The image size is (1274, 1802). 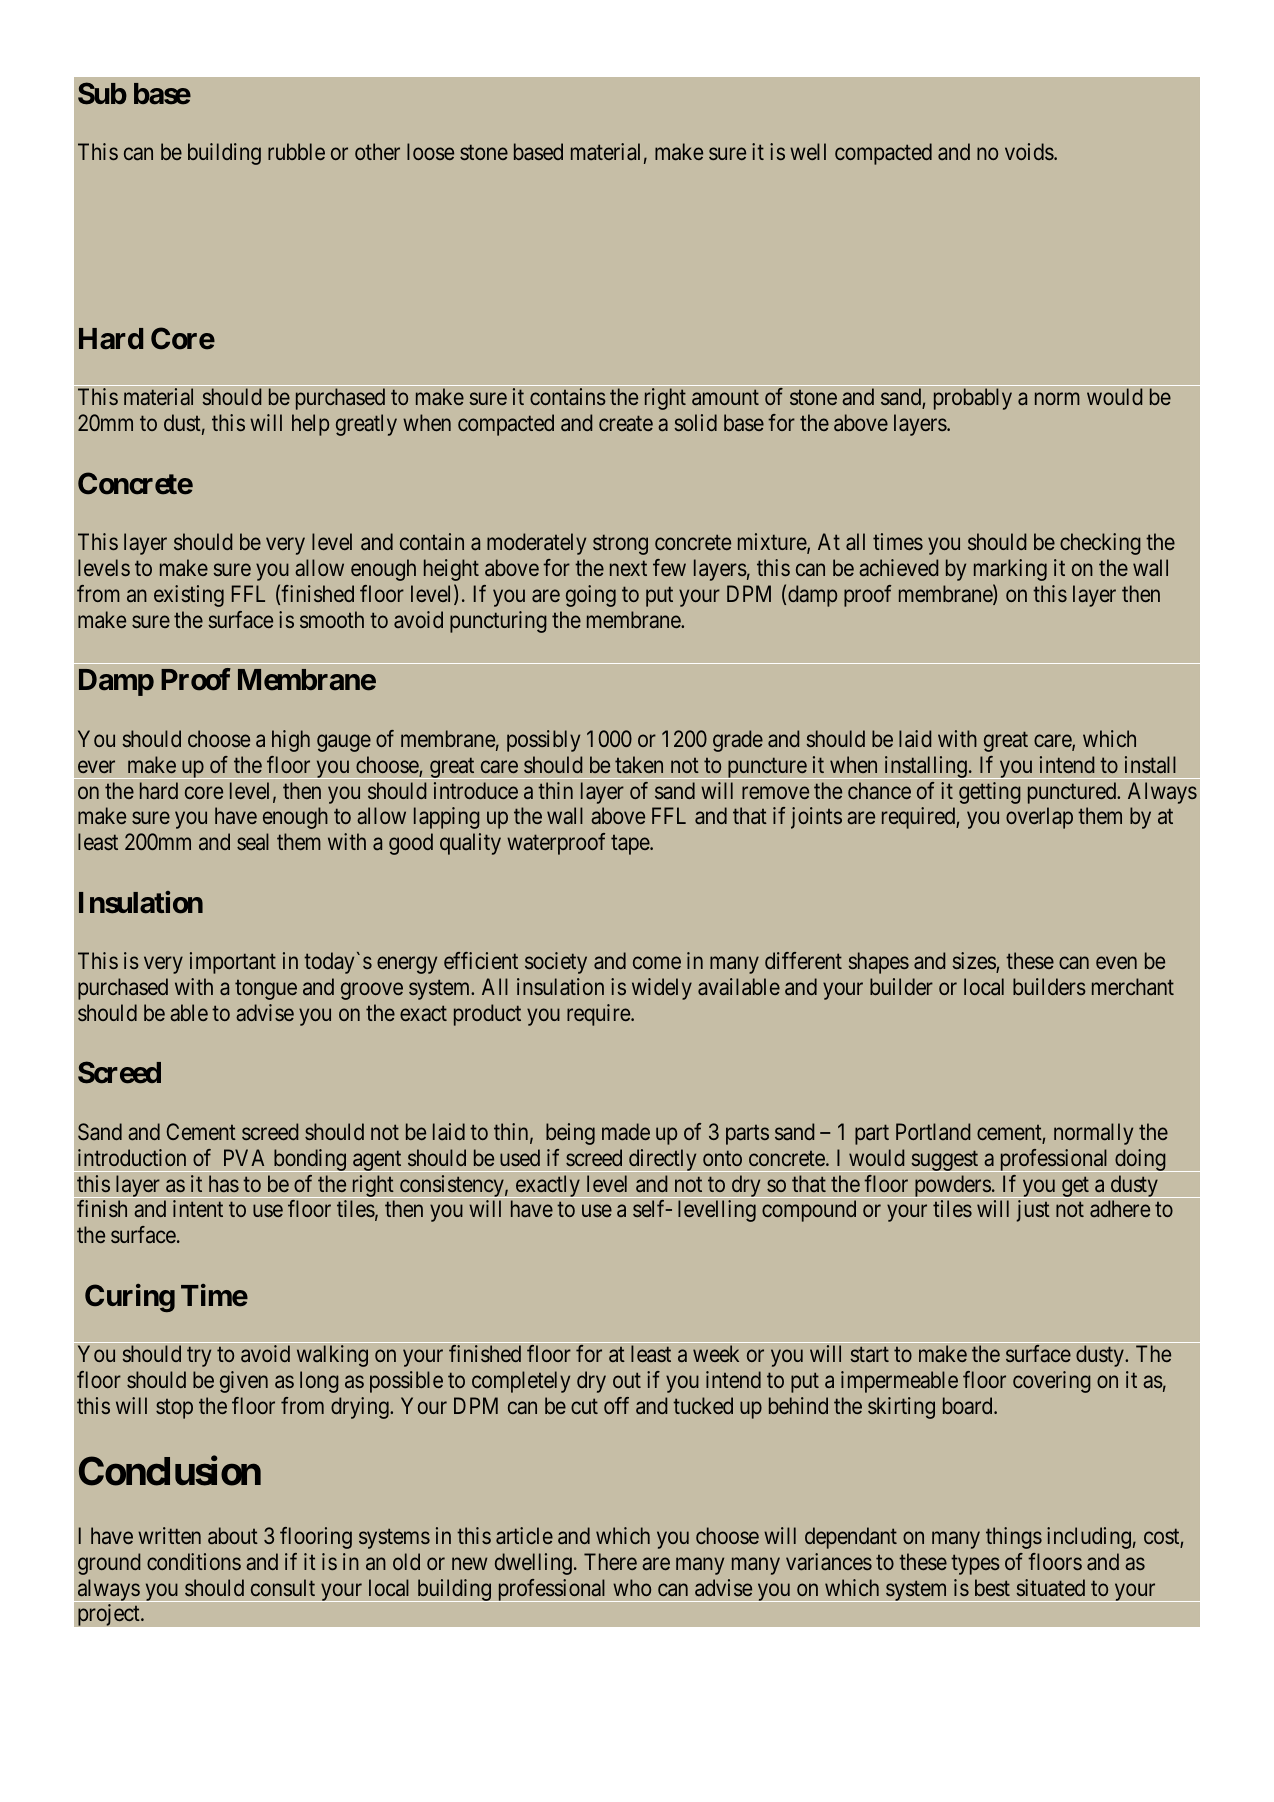 I want to click on voids, so click(x=1029, y=151).
